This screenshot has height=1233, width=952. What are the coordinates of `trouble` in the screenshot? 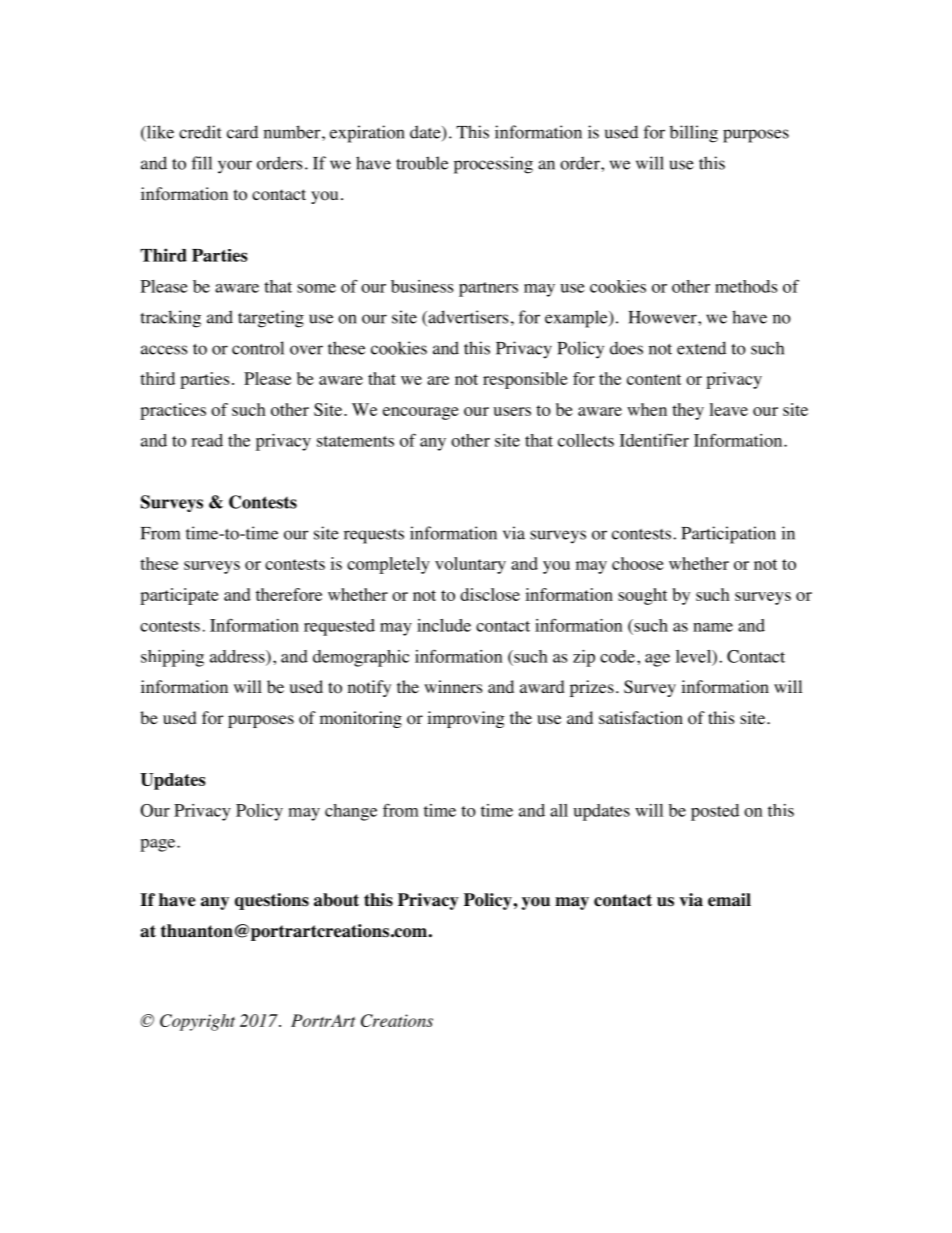 It's located at (422, 163).
